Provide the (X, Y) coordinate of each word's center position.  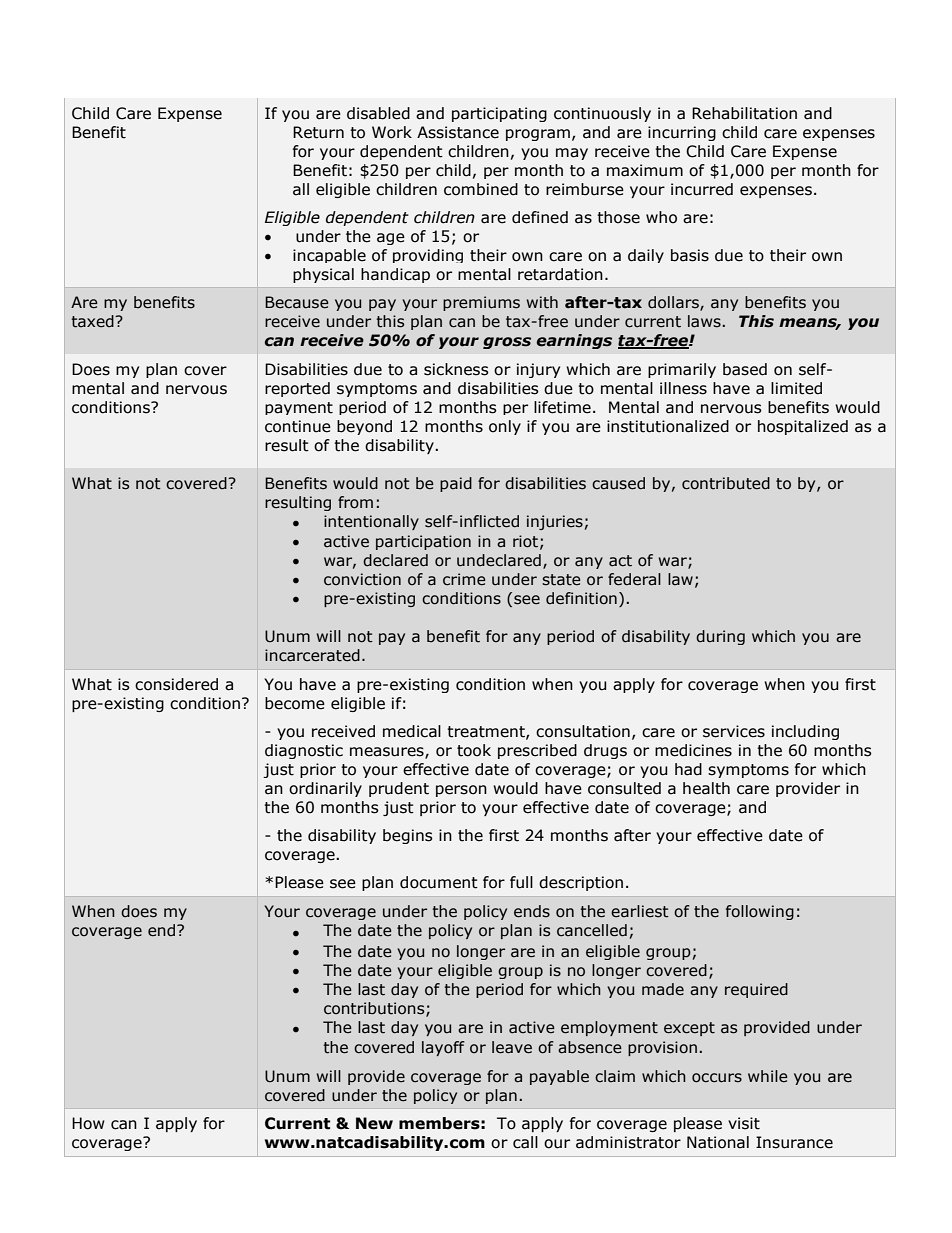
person (461, 791)
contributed (726, 483)
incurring (682, 133)
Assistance (458, 132)
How (88, 1123)
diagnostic (304, 751)
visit (744, 1123)
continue (298, 426)
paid (456, 484)
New (374, 1123)
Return (318, 132)
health (706, 788)
